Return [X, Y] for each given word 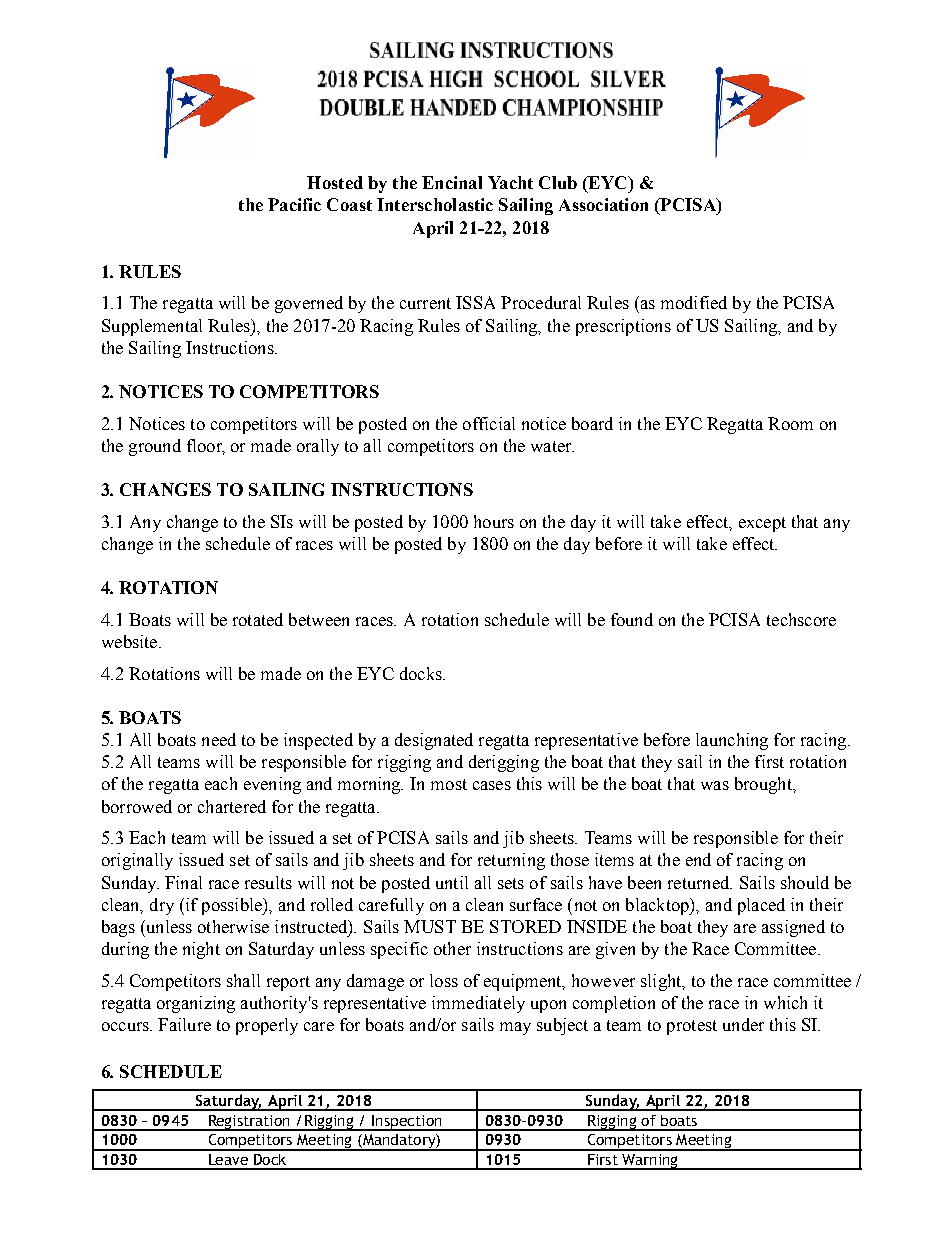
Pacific [294, 204]
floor [206, 447]
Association [603, 204]
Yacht [510, 182]
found [632, 619]
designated [434, 741]
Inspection [407, 1123]
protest [692, 1027]
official [489, 423]
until [452, 882]
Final [183, 882]
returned [700, 882]
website [131, 641]
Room [790, 423]
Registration [249, 1123]
